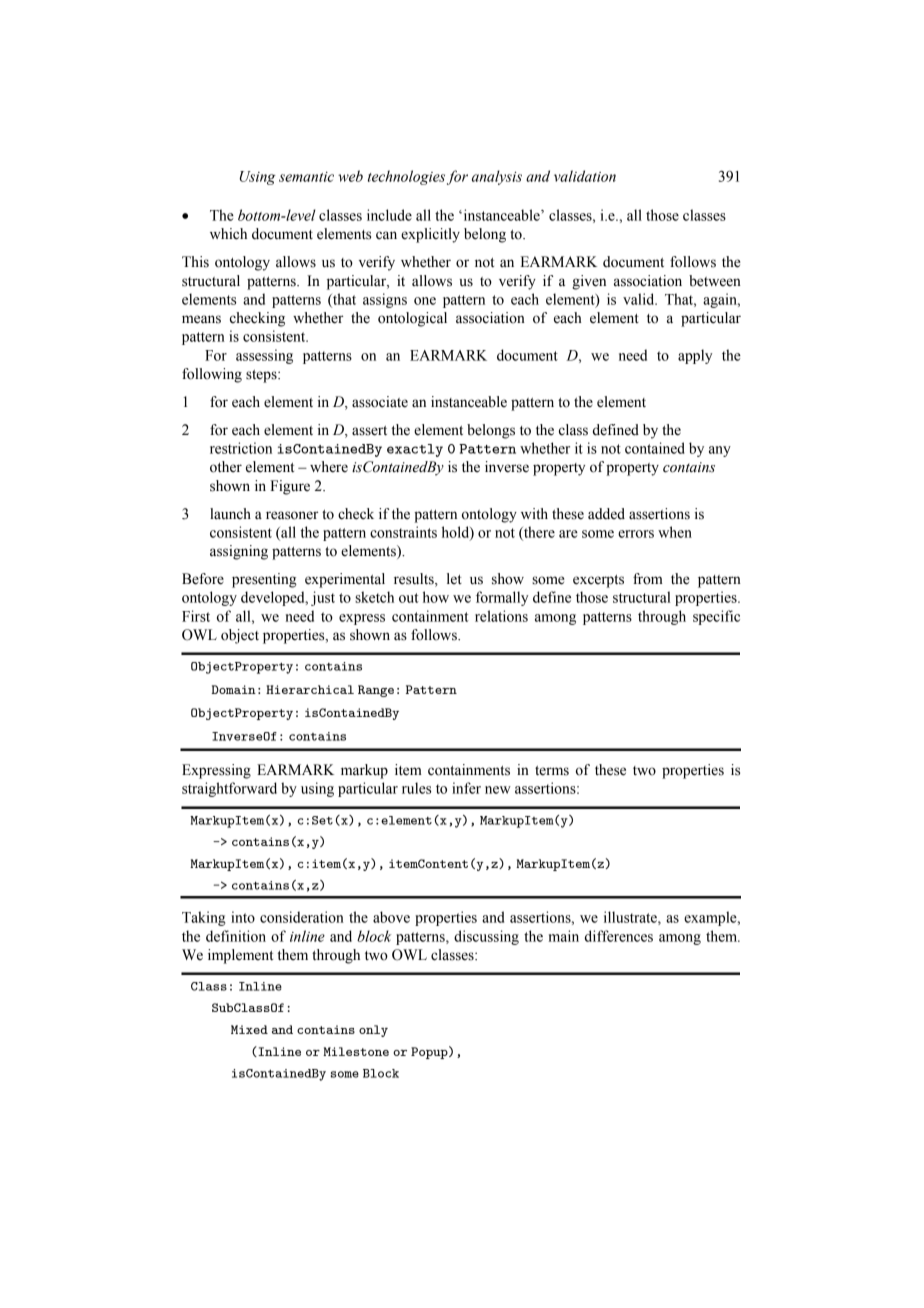 This page has height=1308, width=924. What do you see at coordinates (373, 1031) in the page?
I see `only` at bounding box center [373, 1031].
